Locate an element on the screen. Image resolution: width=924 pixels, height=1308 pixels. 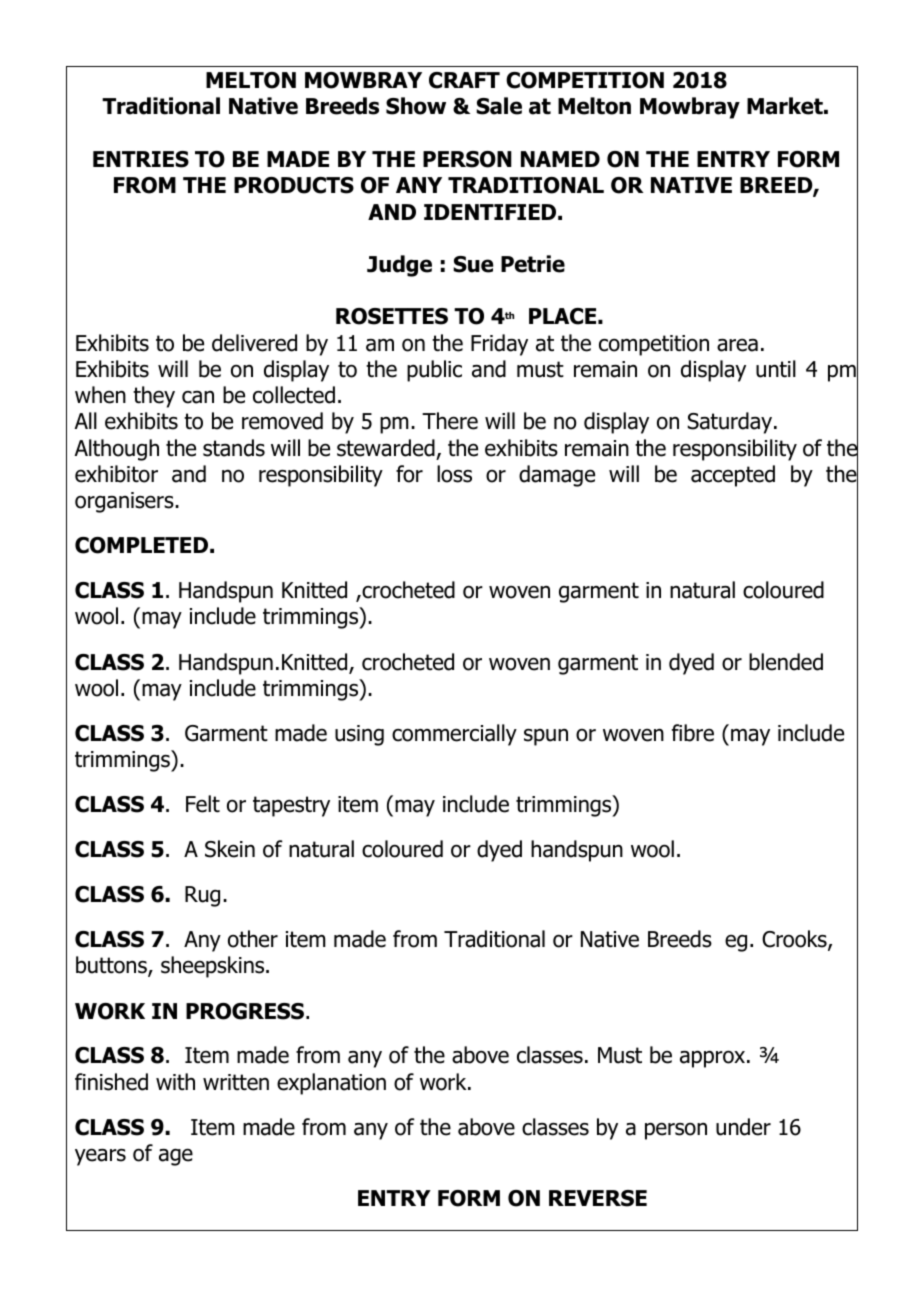
commercially is located at coordinates (454, 735).
